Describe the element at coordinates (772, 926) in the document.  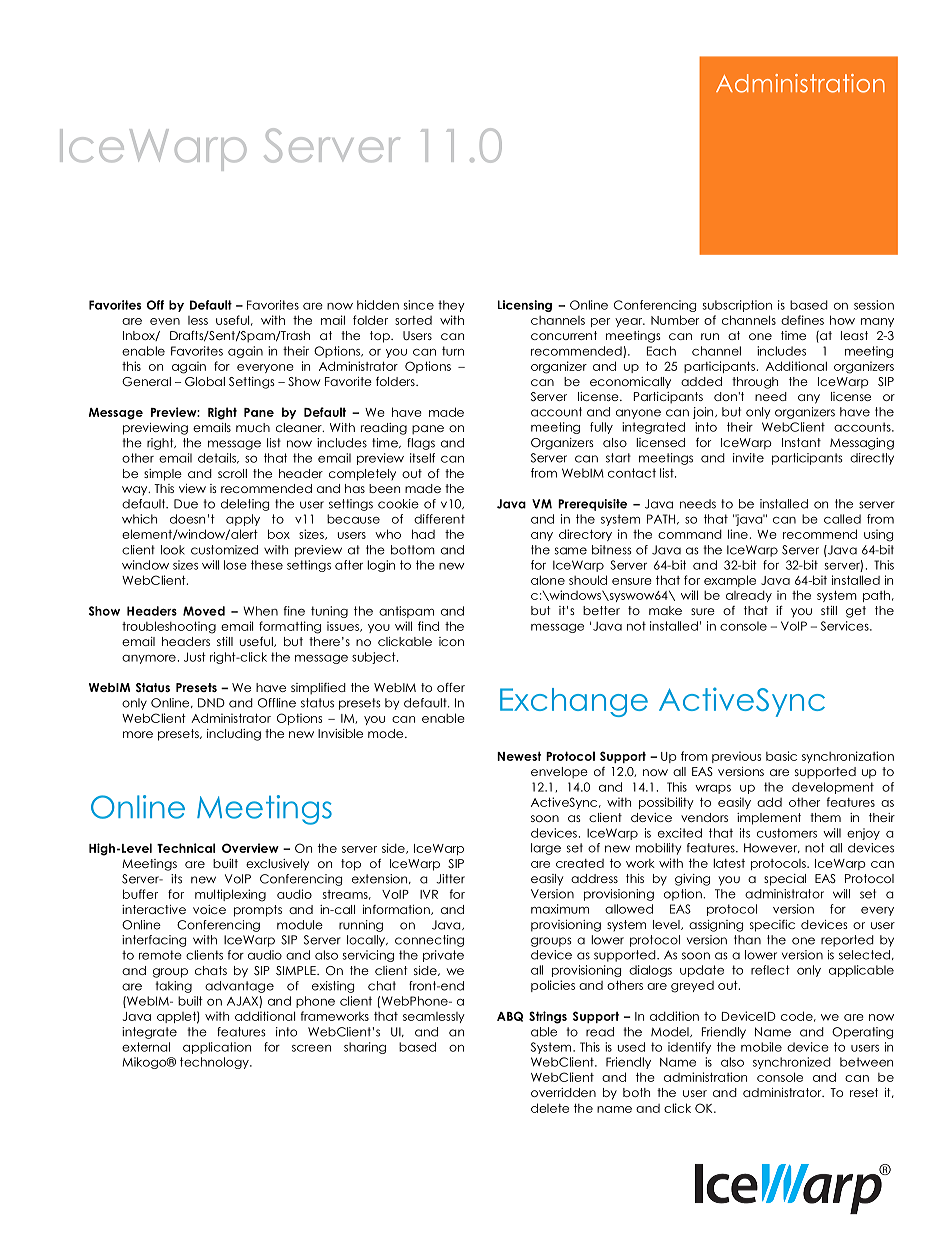
I see `specific` at that location.
